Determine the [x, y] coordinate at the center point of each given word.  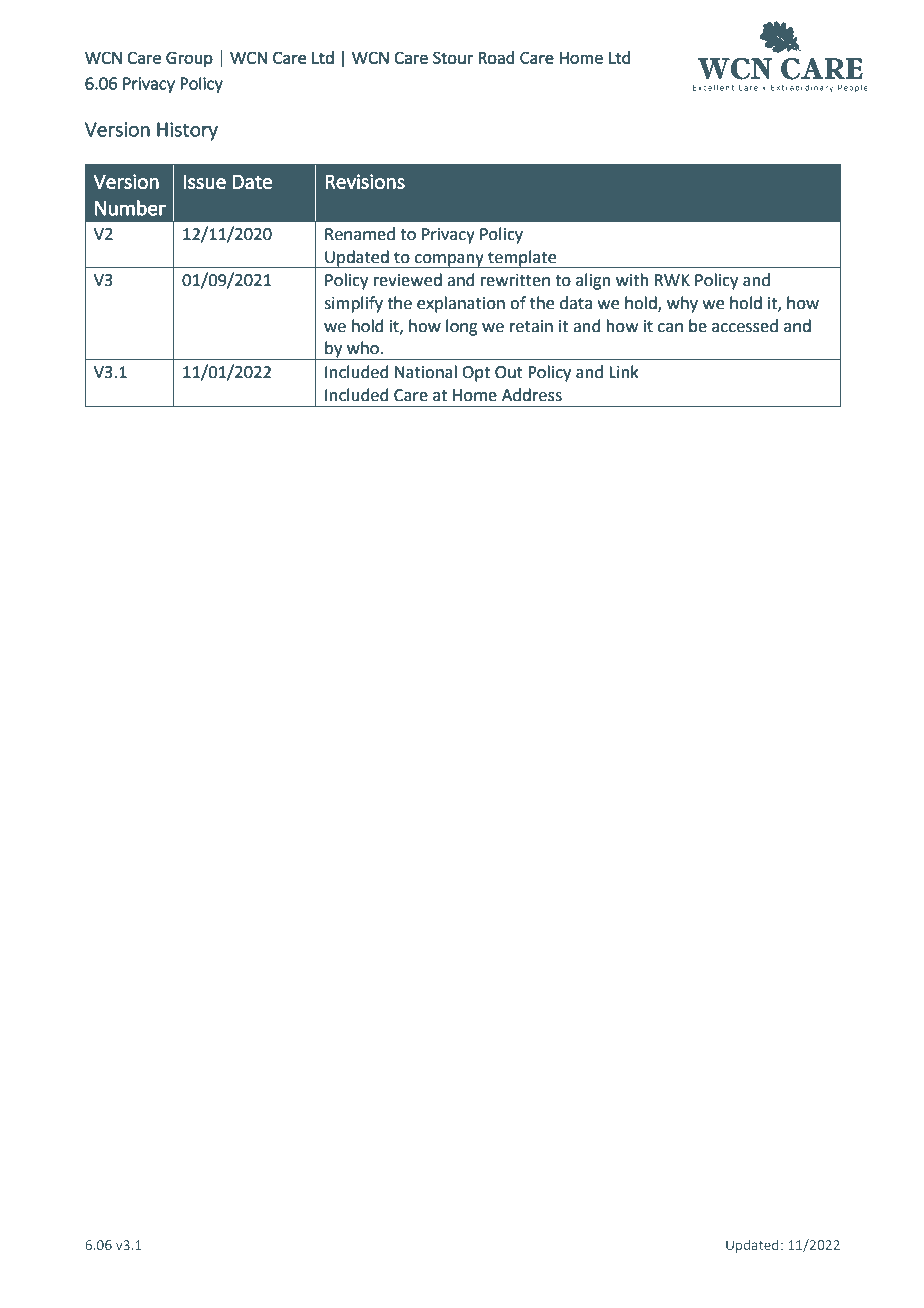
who [364, 348]
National [426, 372]
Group [189, 59]
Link [624, 371]
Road [496, 57]
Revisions [365, 181]
